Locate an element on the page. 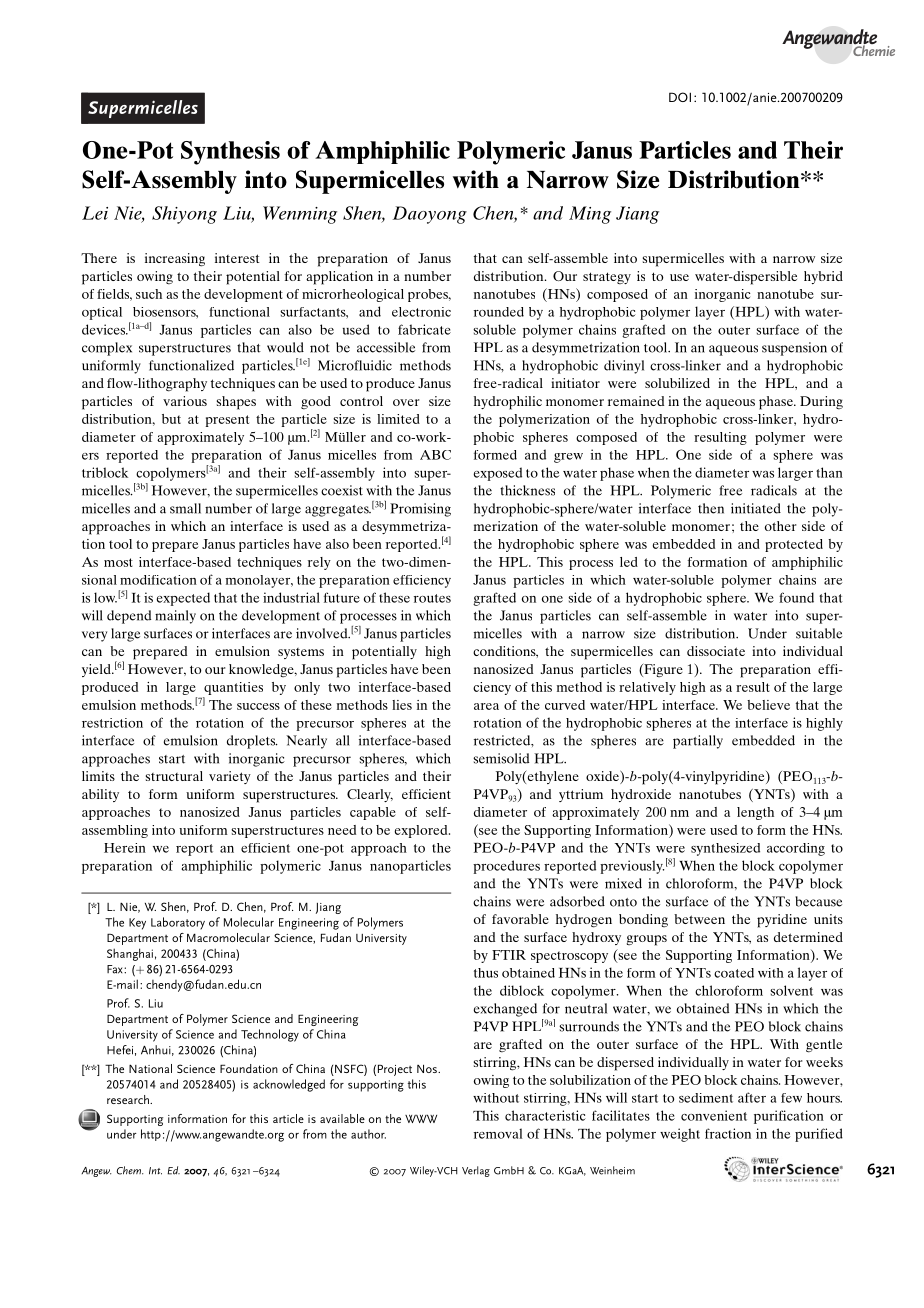  ABC is located at coordinates (435, 455).
